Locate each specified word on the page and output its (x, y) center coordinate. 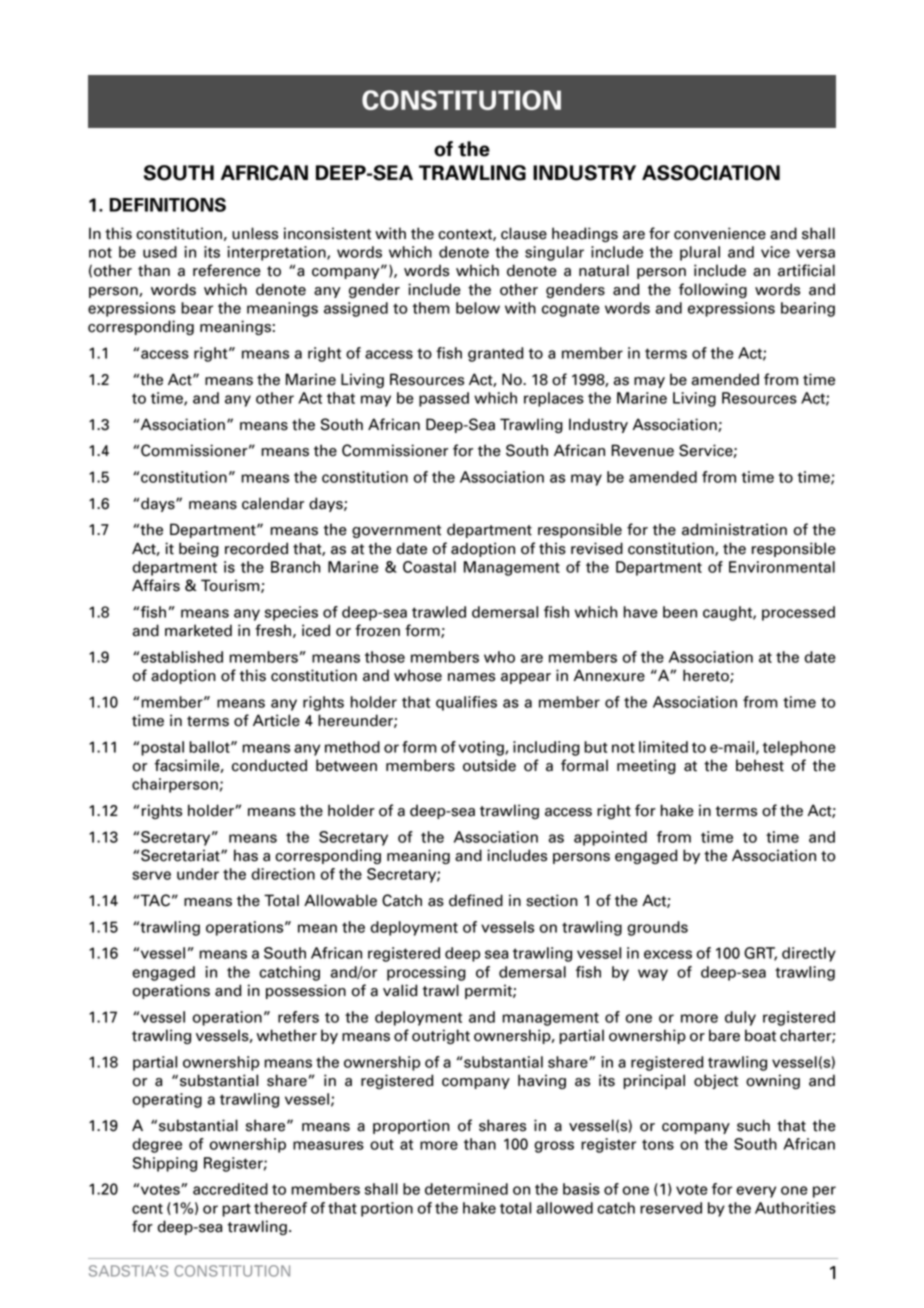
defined (476, 900)
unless (255, 233)
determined (466, 1189)
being (199, 549)
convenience (720, 233)
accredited (230, 1189)
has (246, 855)
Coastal (429, 567)
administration (734, 529)
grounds (657, 928)
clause (524, 233)
